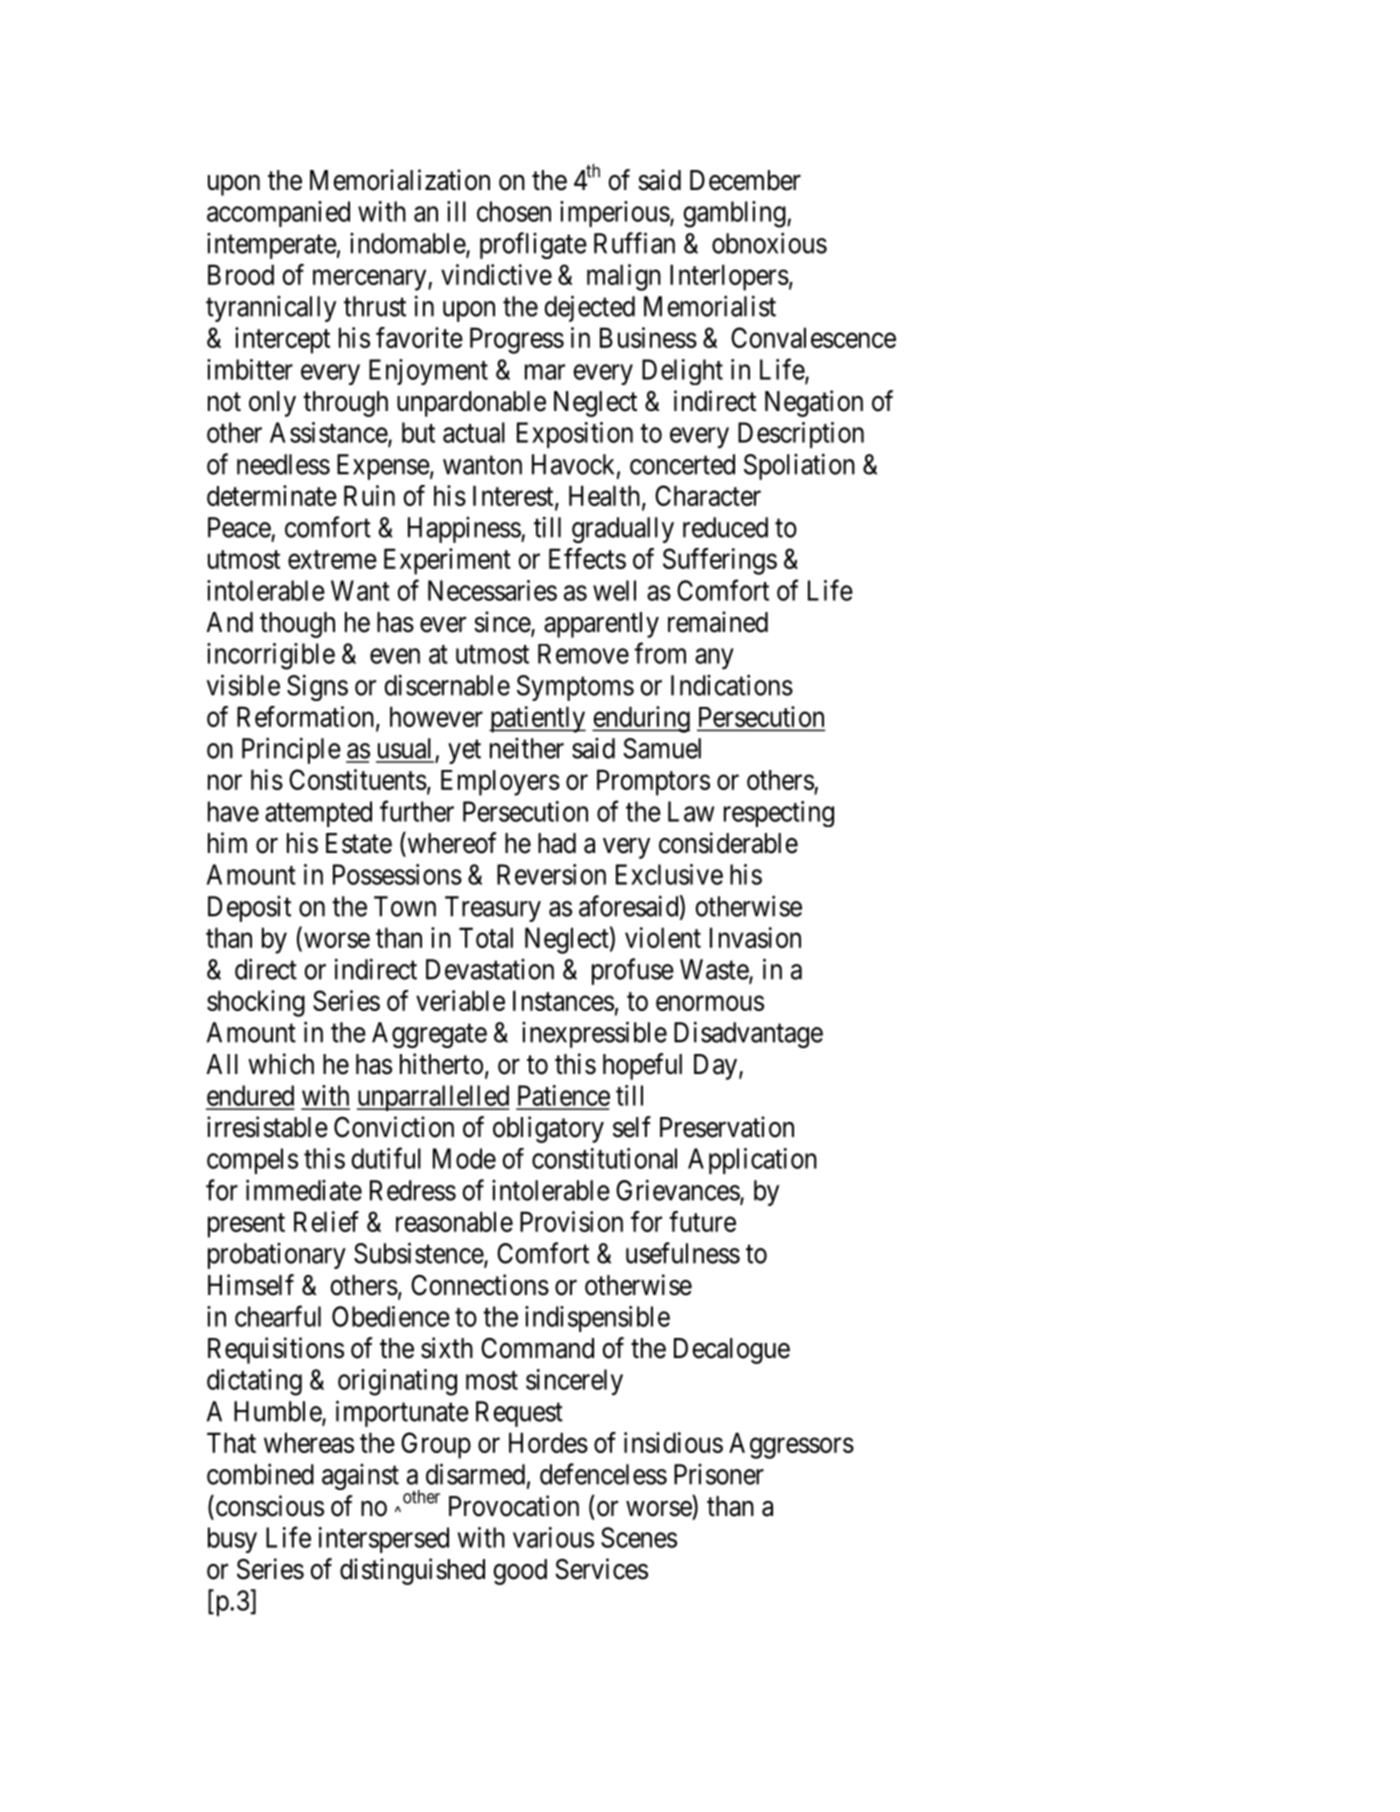 The width and height of the screenshot is (1400, 1812). What do you see at coordinates (249, 909) in the screenshot?
I see `Deposit` at bounding box center [249, 909].
